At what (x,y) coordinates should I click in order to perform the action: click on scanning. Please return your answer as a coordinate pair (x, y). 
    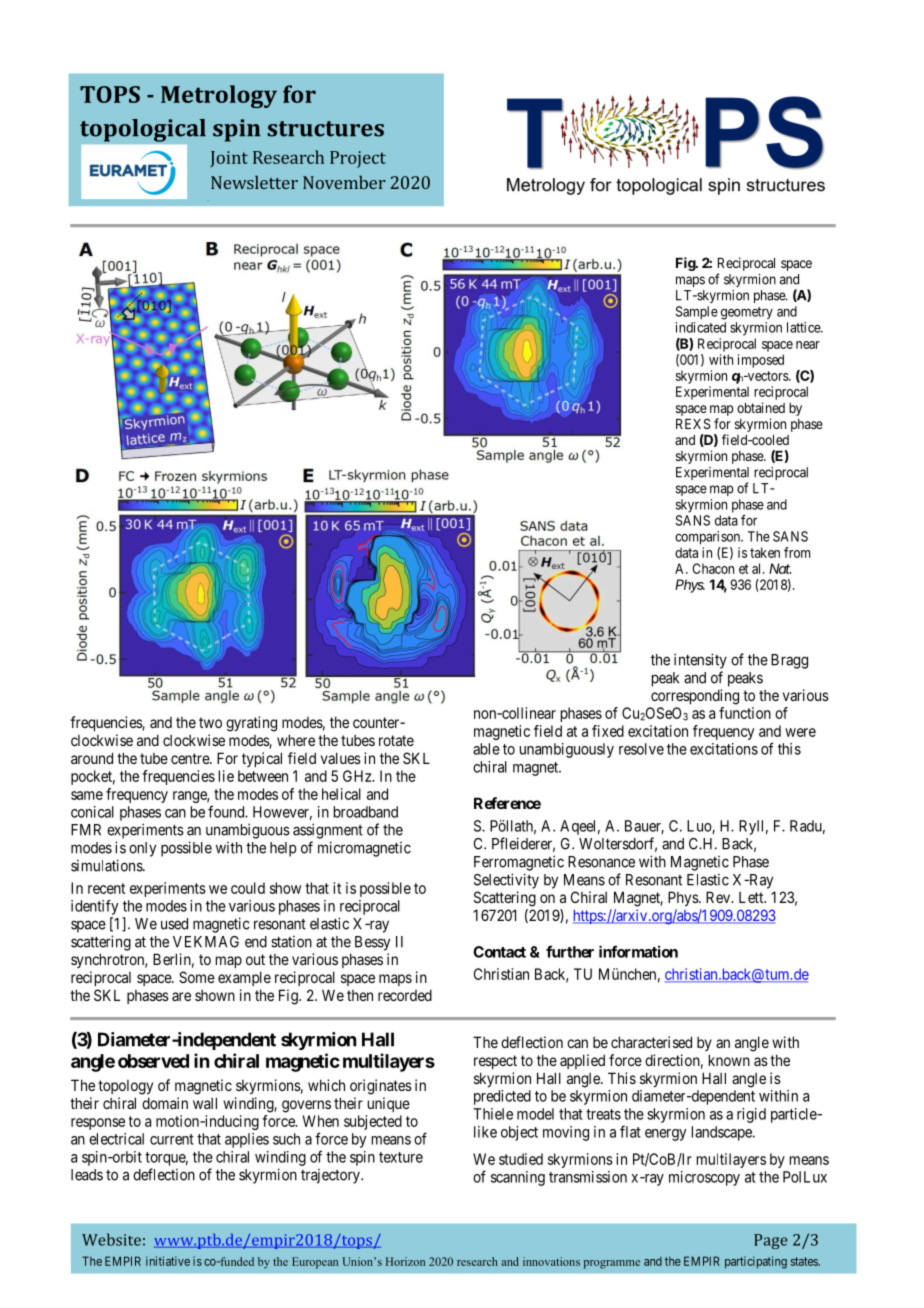
    Looking at the image, I should click on (518, 1178).
